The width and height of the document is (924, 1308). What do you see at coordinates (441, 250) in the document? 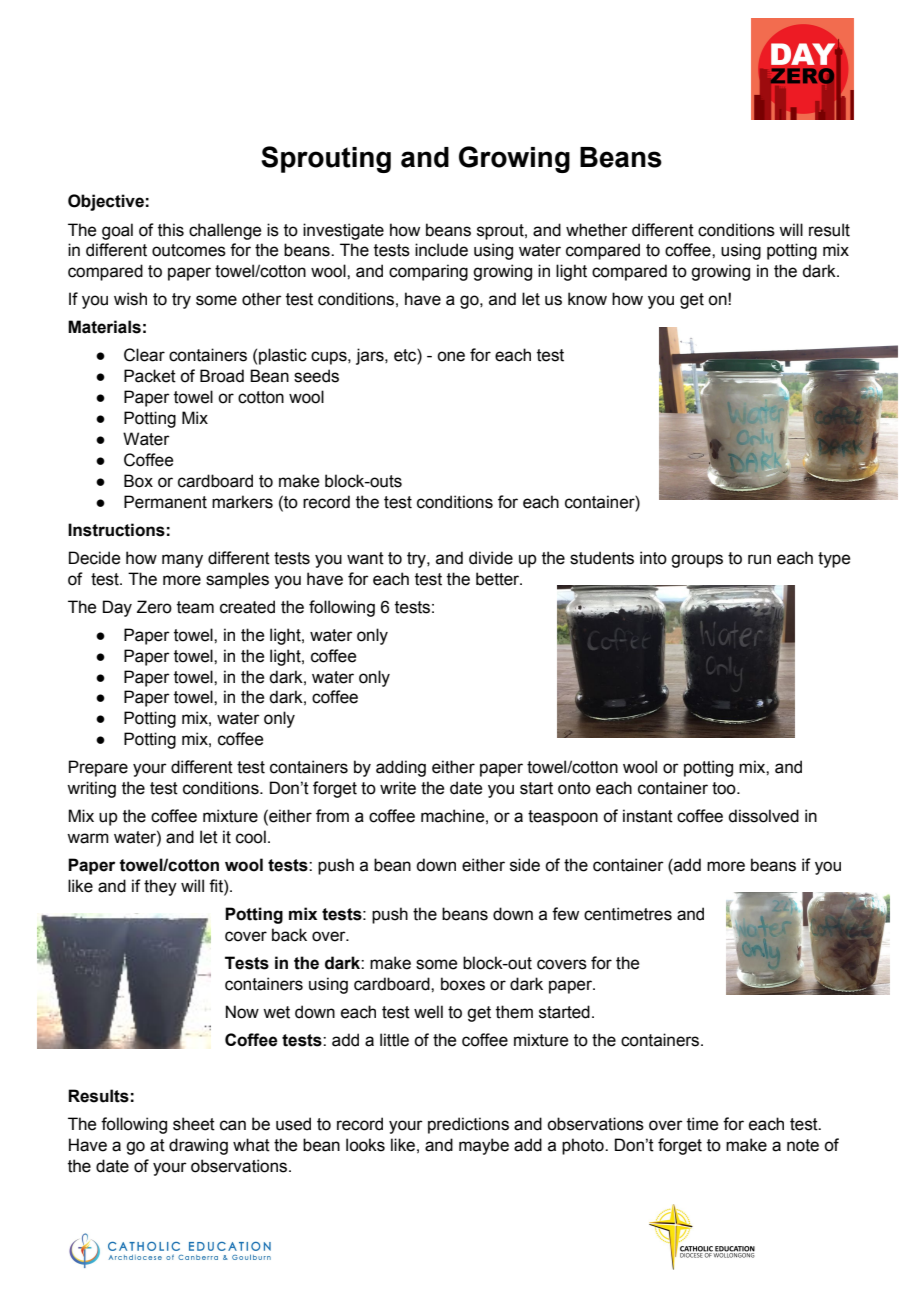
I see `include` at bounding box center [441, 250].
